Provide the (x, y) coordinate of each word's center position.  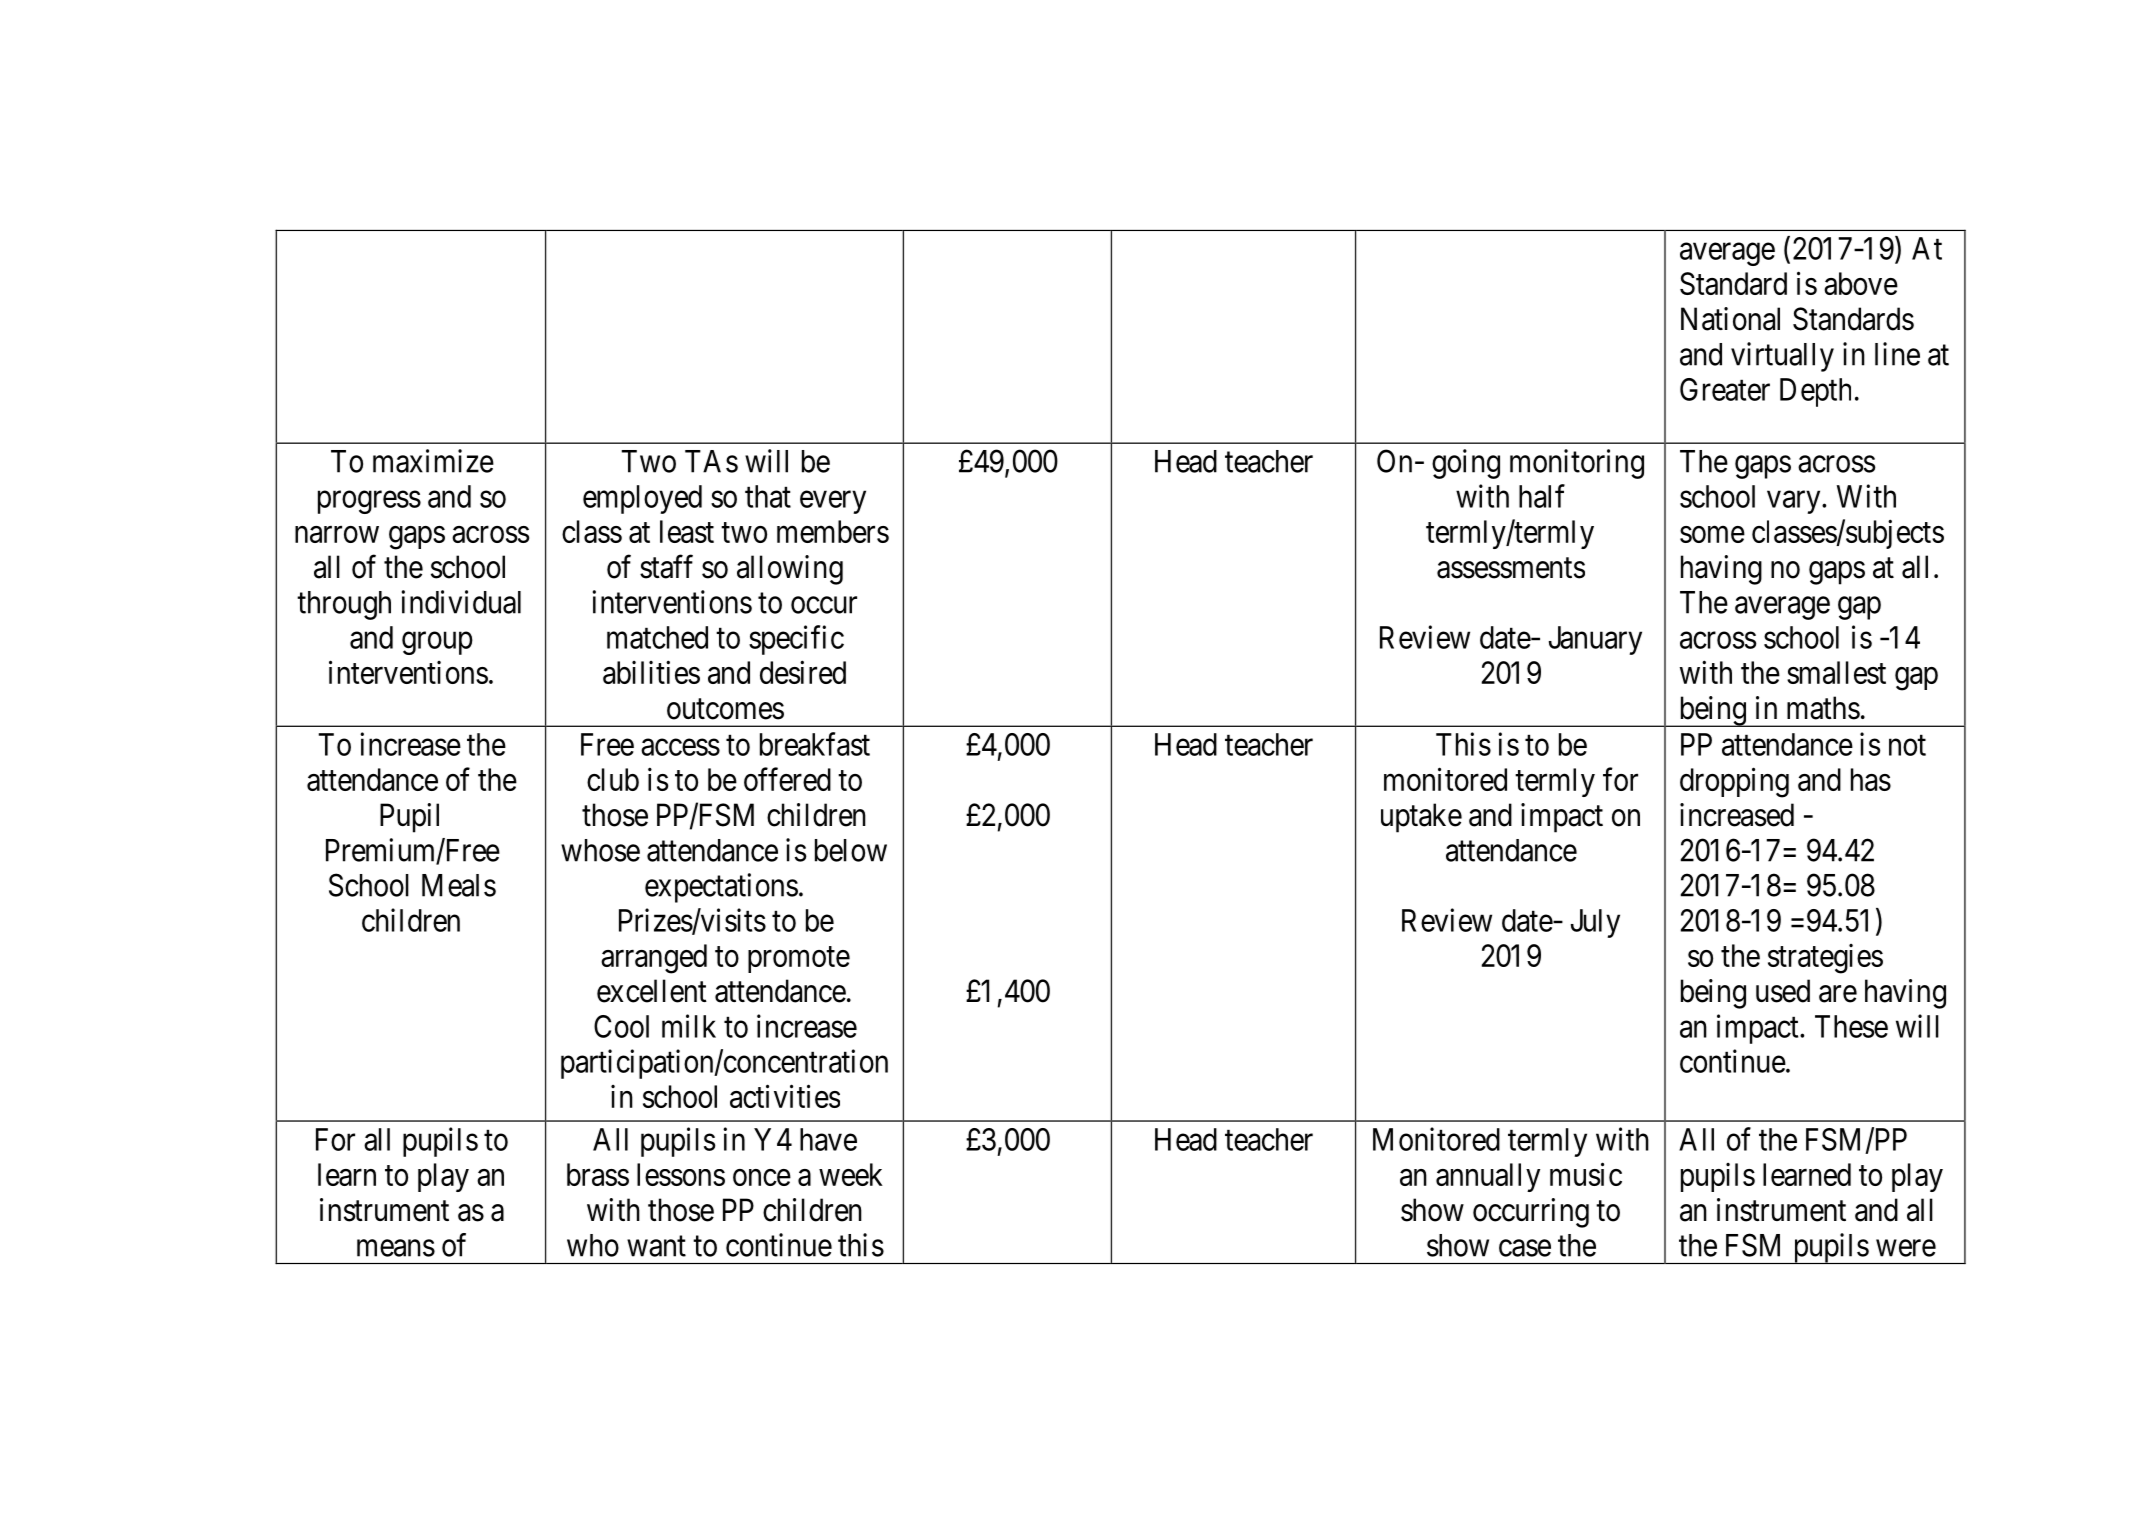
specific (796, 640)
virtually (1782, 357)
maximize (433, 461)
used (1783, 991)
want (656, 1246)
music (1586, 1174)
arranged (654, 959)
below (851, 850)
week (851, 1174)
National (1730, 319)
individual (461, 602)
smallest (1836, 672)
